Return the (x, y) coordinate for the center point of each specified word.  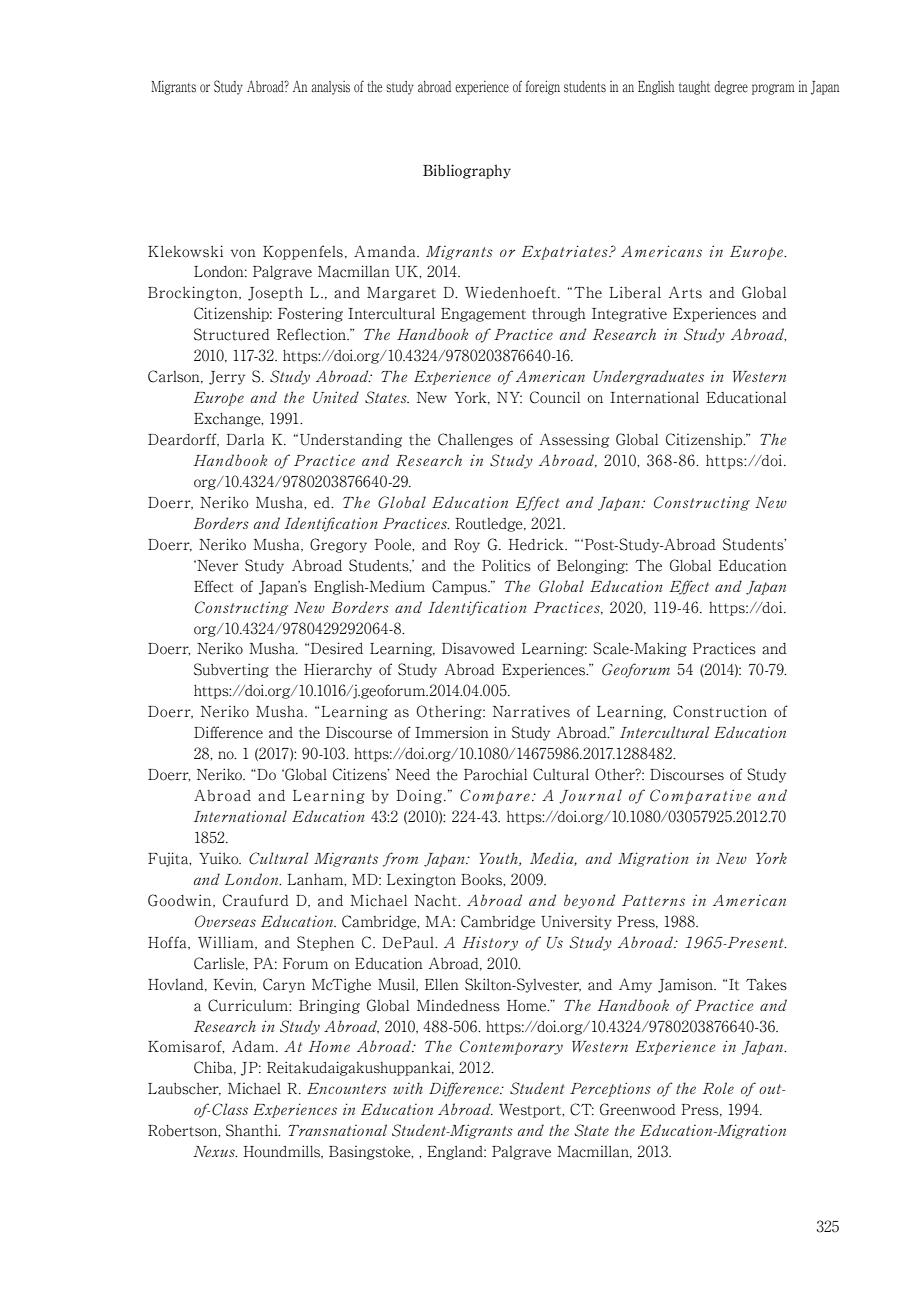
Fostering (310, 314)
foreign (542, 87)
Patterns (653, 900)
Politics (506, 565)
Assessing (574, 440)
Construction (720, 711)
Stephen (325, 943)
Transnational (337, 1130)
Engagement (483, 315)
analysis (330, 88)
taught (694, 88)
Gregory (338, 545)
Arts (685, 292)
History (490, 944)
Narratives (531, 712)
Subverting (231, 670)
